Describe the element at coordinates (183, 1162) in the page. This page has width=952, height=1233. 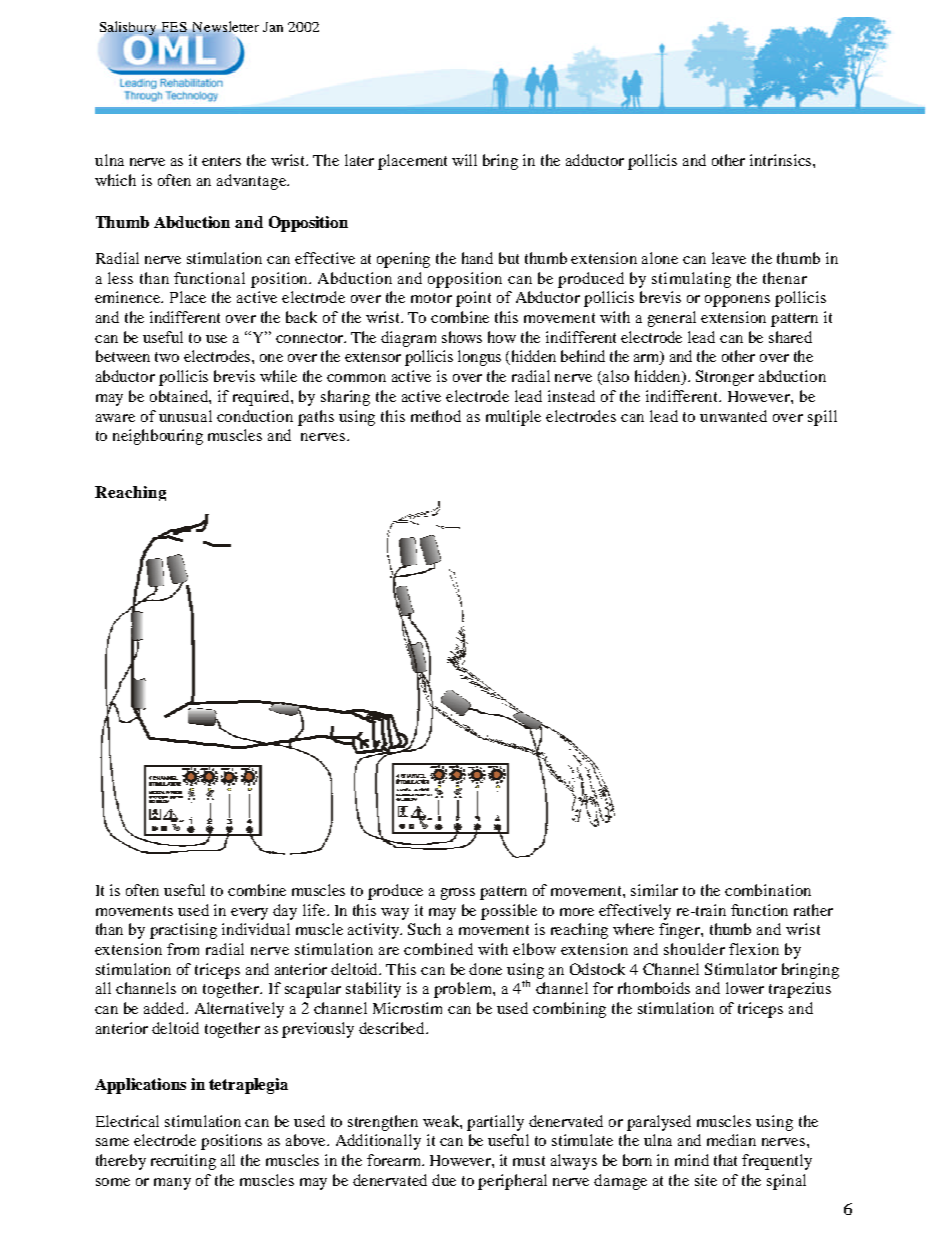
I see `recruiting` at that location.
